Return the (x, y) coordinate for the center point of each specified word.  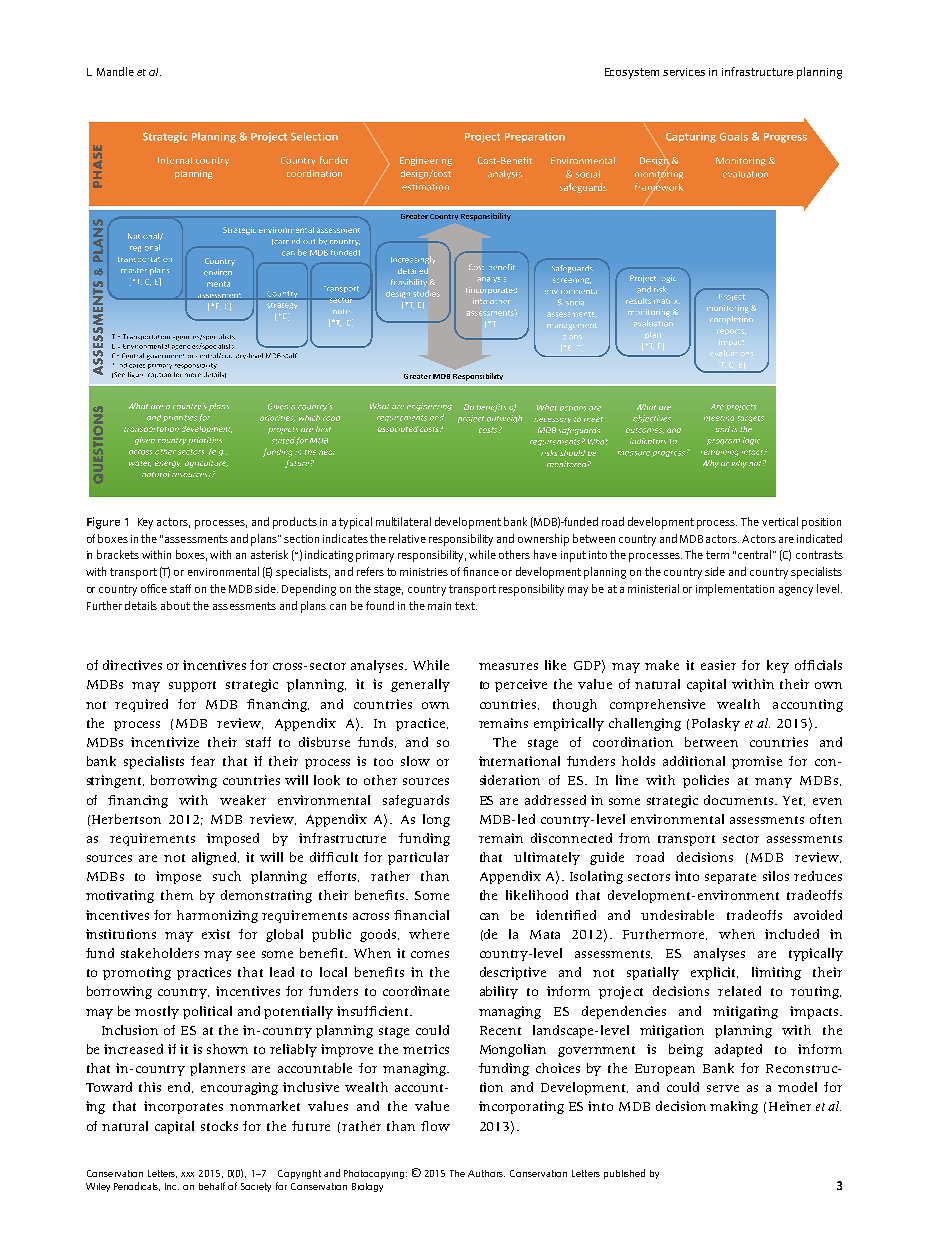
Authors (486, 1173)
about (175, 605)
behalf (212, 1186)
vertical (780, 521)
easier (718, 665)
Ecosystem (632, 73)
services (684, 72)
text (466, 606)
